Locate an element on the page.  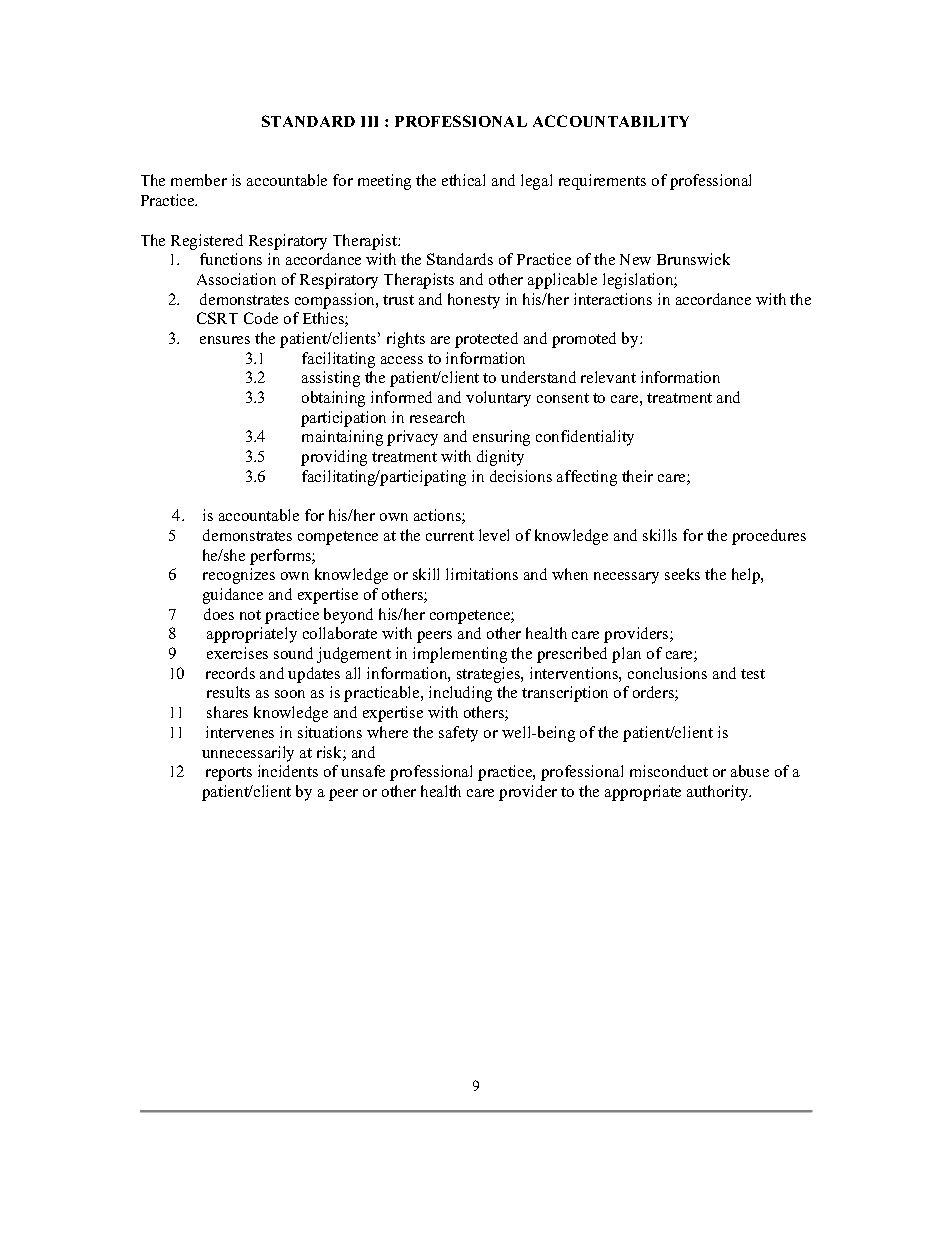
ethical is located at coordinates (463, 180).
